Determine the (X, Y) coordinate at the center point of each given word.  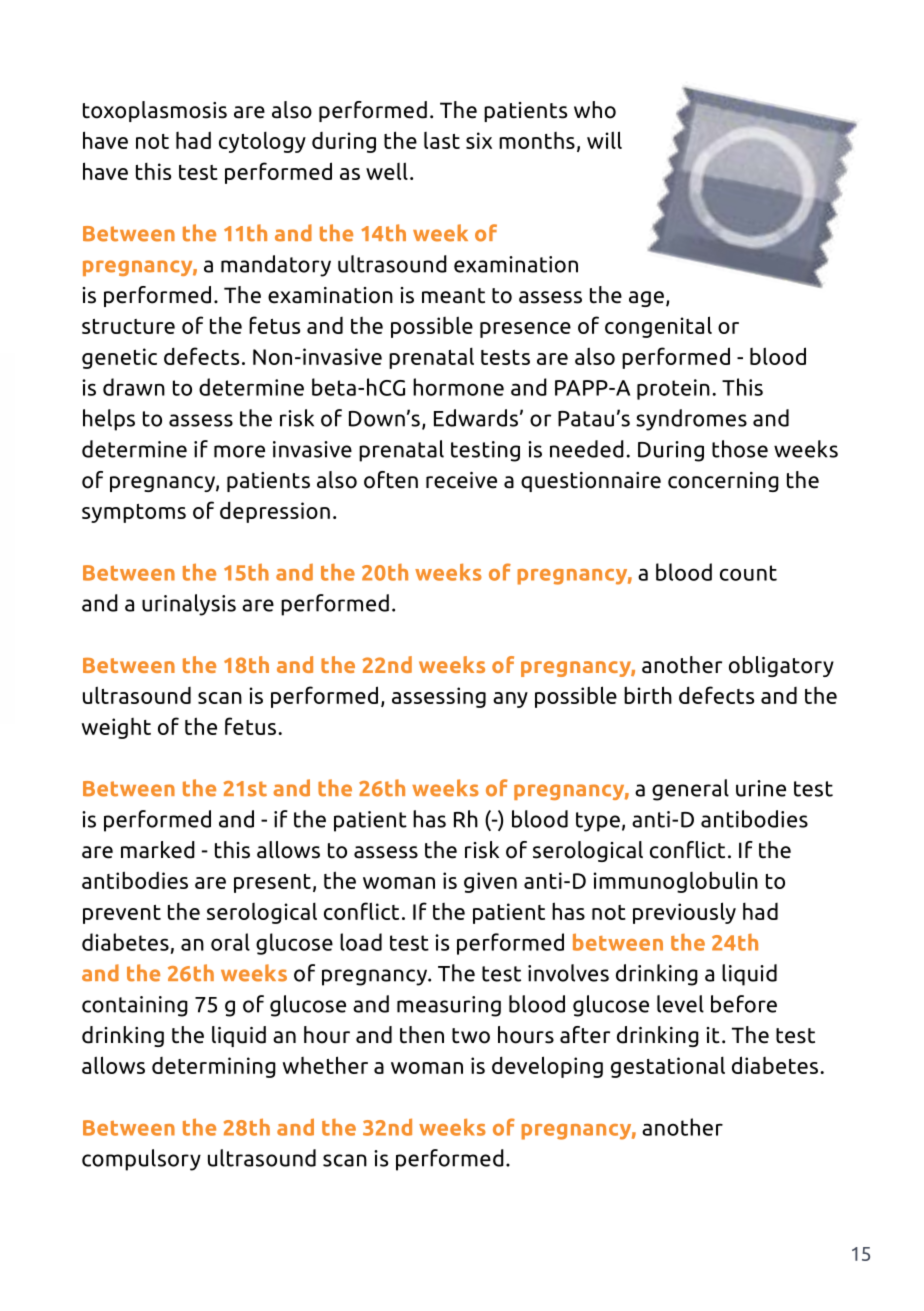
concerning (723, 482)
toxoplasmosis (155, 111)
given (490, 882)
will (604, 140)
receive (461, 480)
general (690, 790)
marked (158, 850)
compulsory (141, 1160)
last (442, 140)
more (239, 451)
